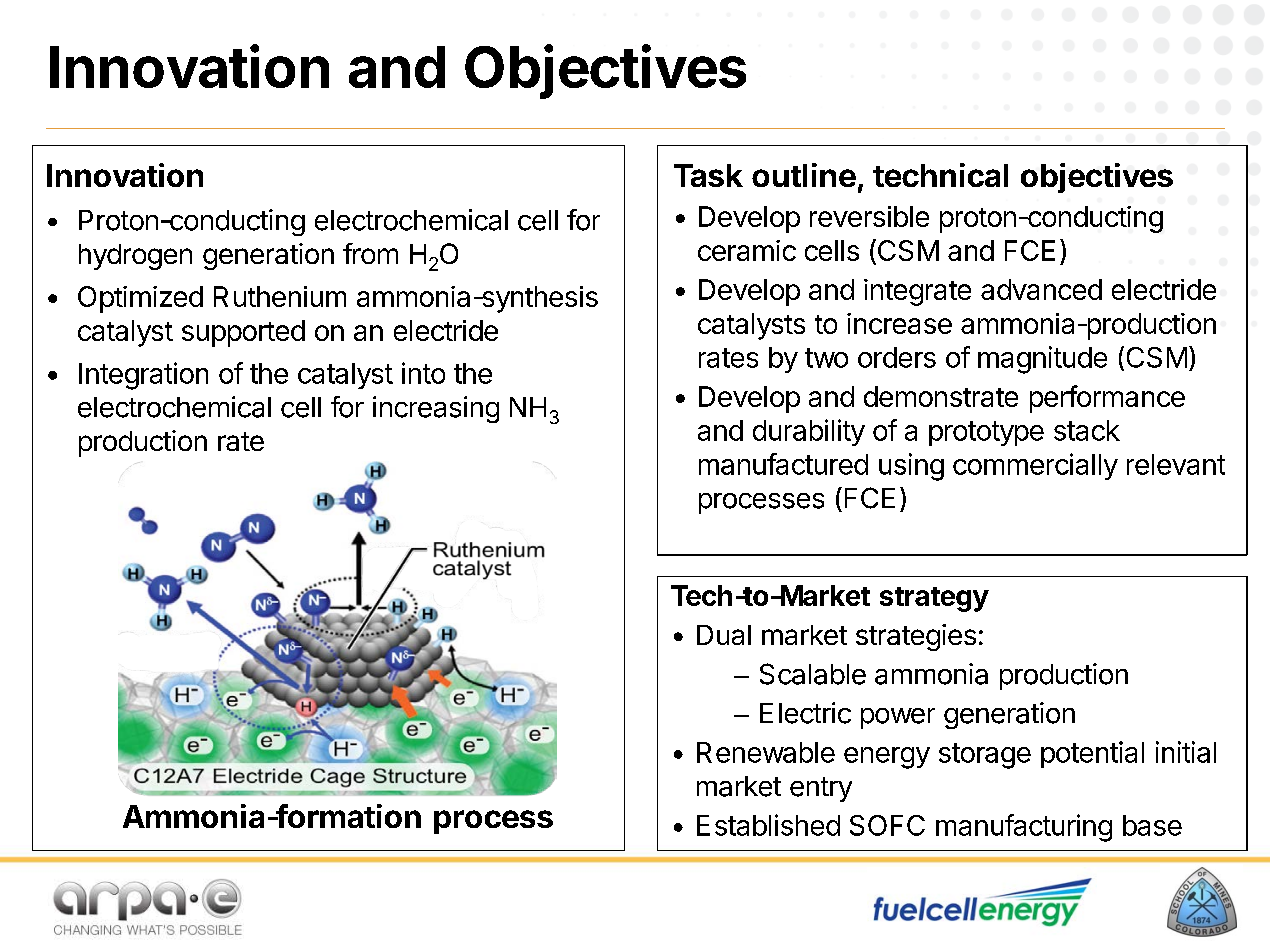 The image size is (1270, 952). What do you see at coordinates (768, 825) in the page?
I see `Established` at bounding box center [768, 825].
